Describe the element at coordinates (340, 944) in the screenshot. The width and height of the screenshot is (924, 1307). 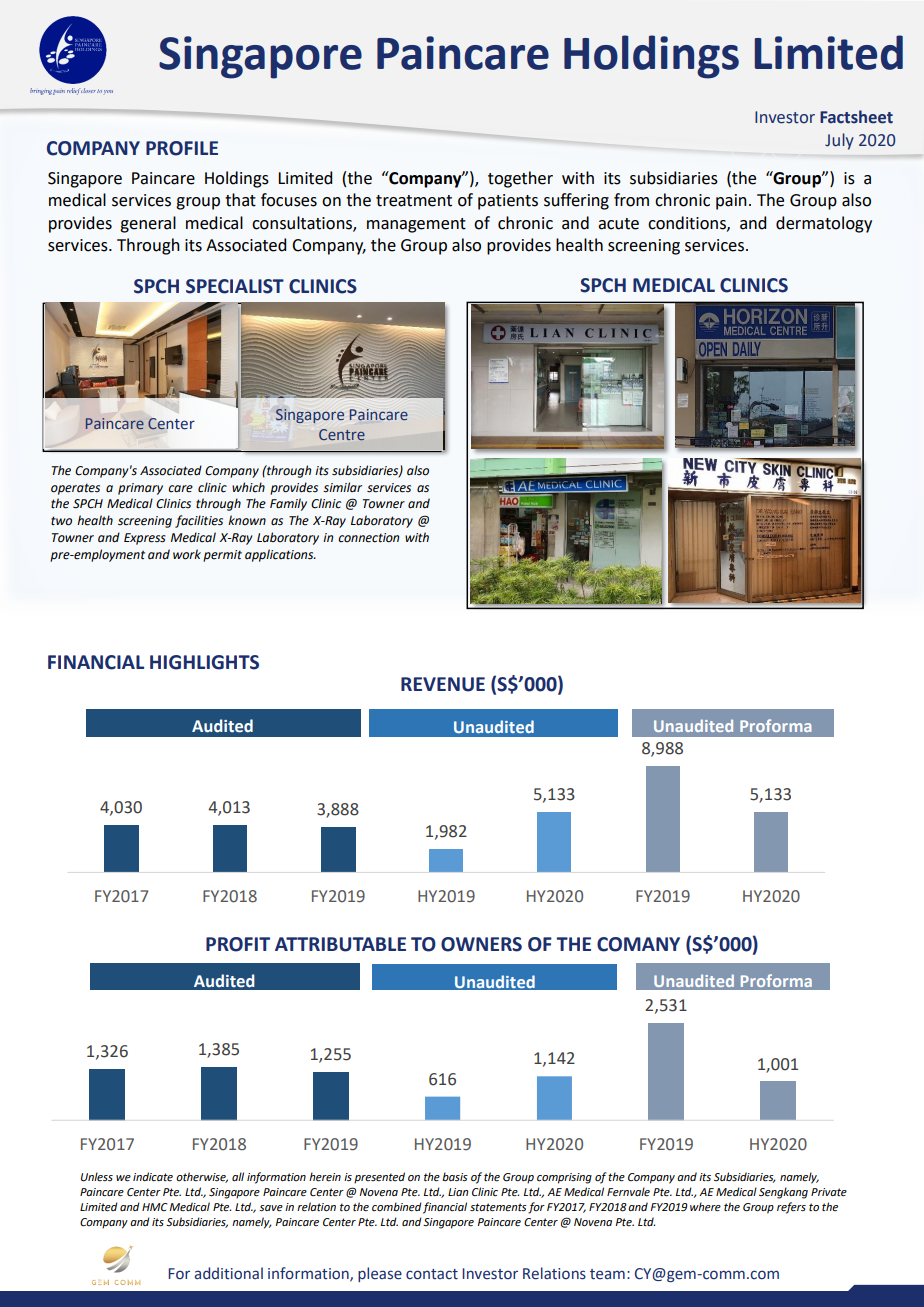
I see `ATTRIBUTABLE` at that location.
